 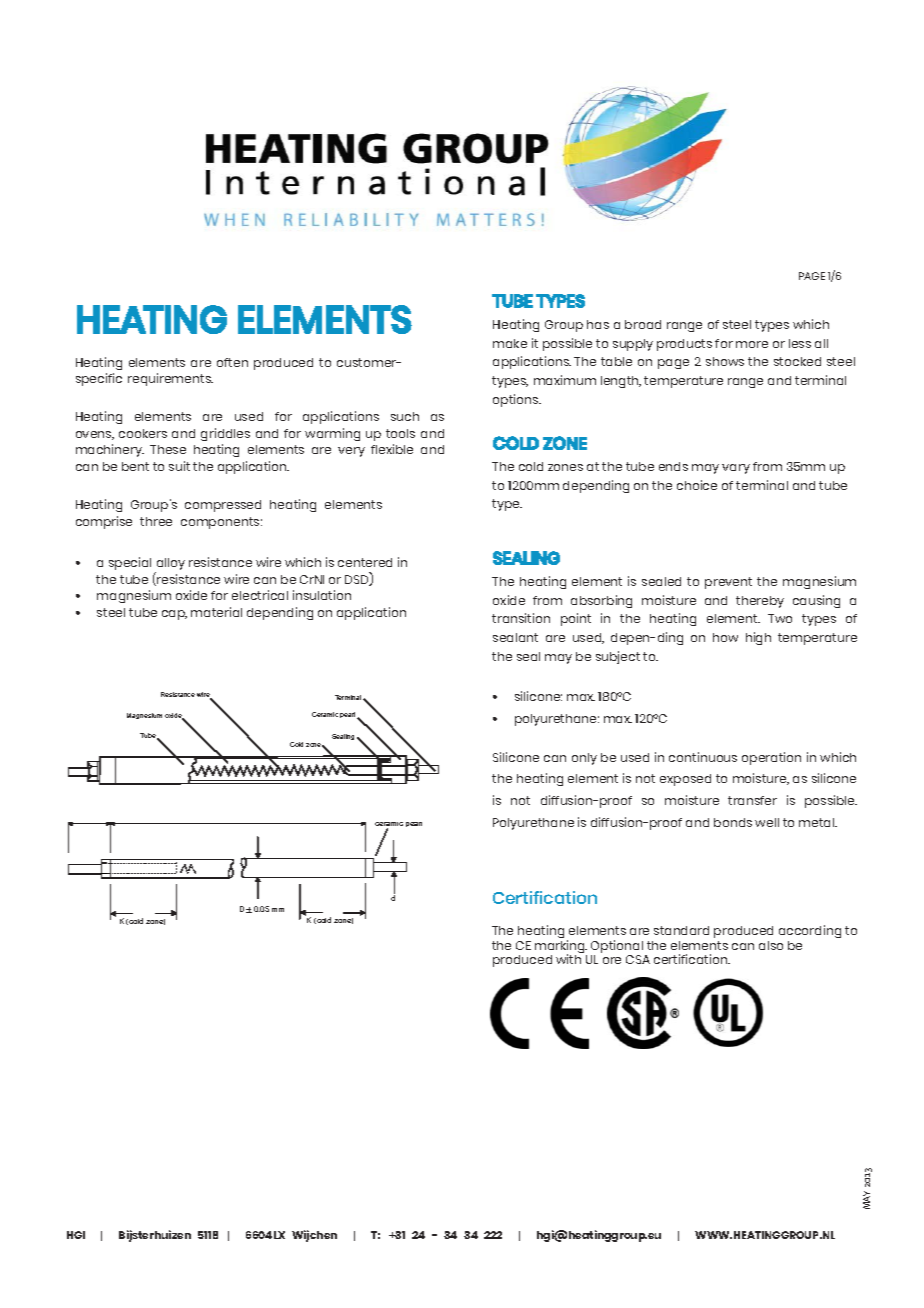 What do you see at coordinates (510, 343) in the screenshot?
I see `make` at bounding box center [510, 343].
